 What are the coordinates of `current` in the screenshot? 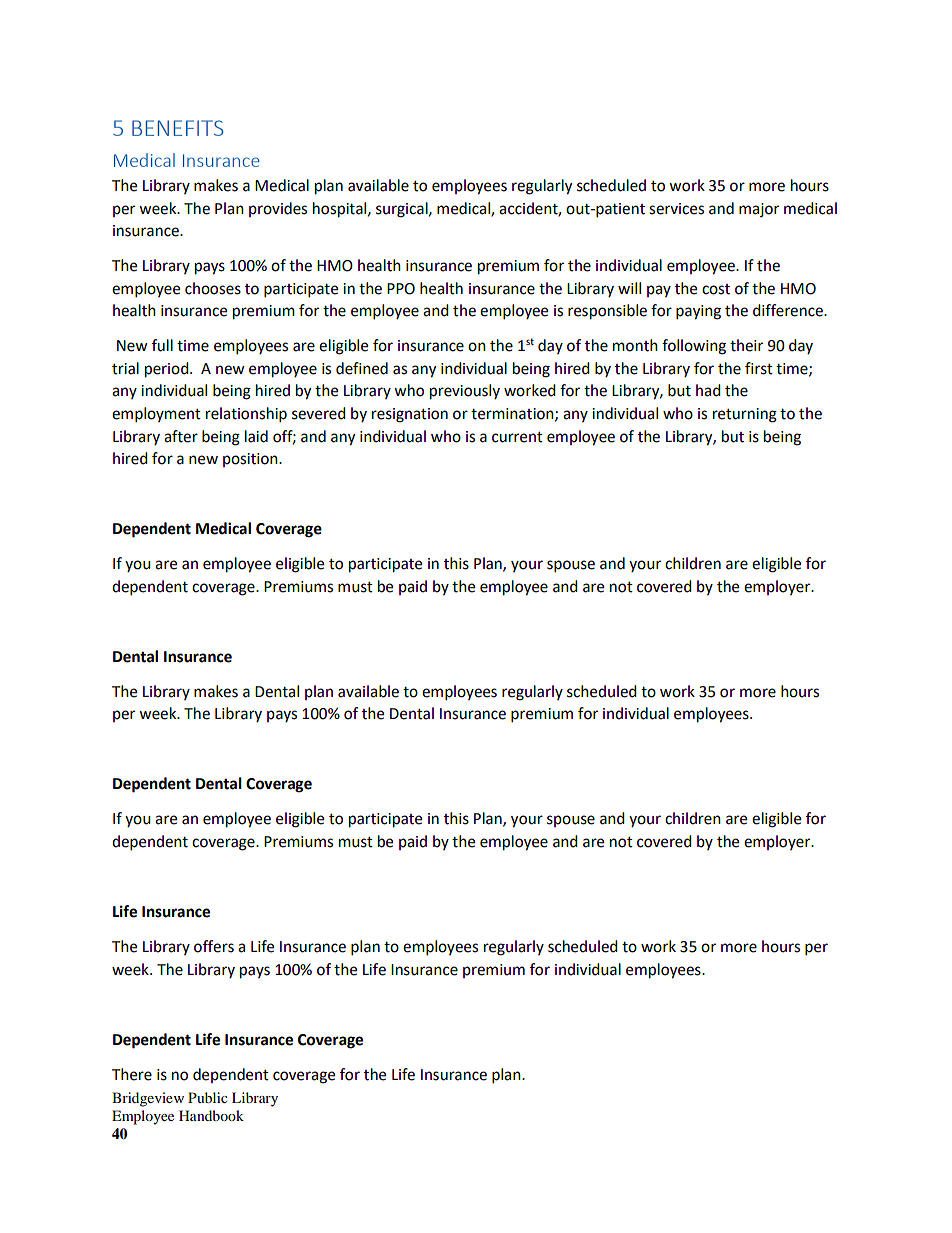 It's located at (517, 437).
